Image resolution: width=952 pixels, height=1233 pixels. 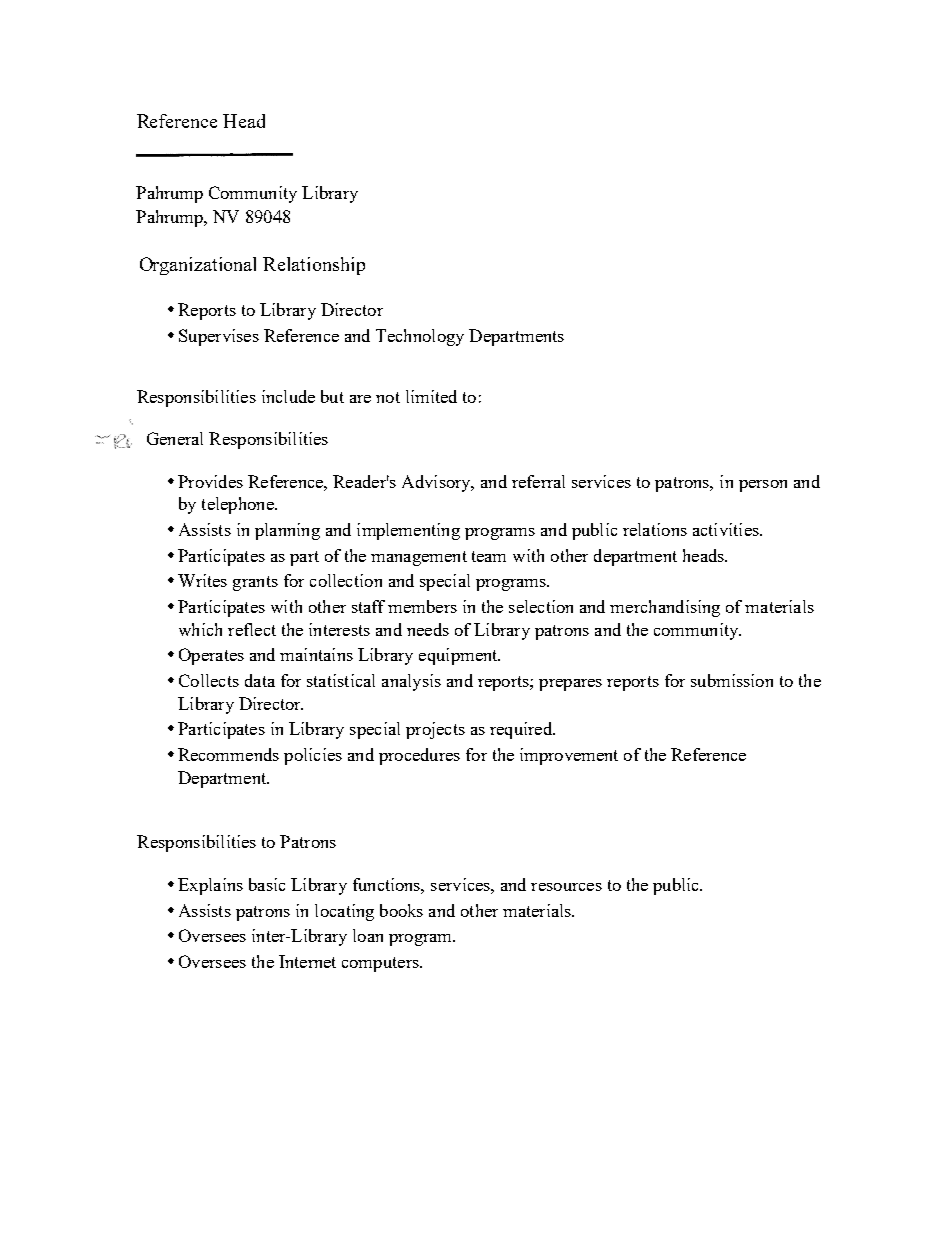 What do you see at coordinates (727, 529) in the document?
I see `activities` at bounding box center [727, 529].
